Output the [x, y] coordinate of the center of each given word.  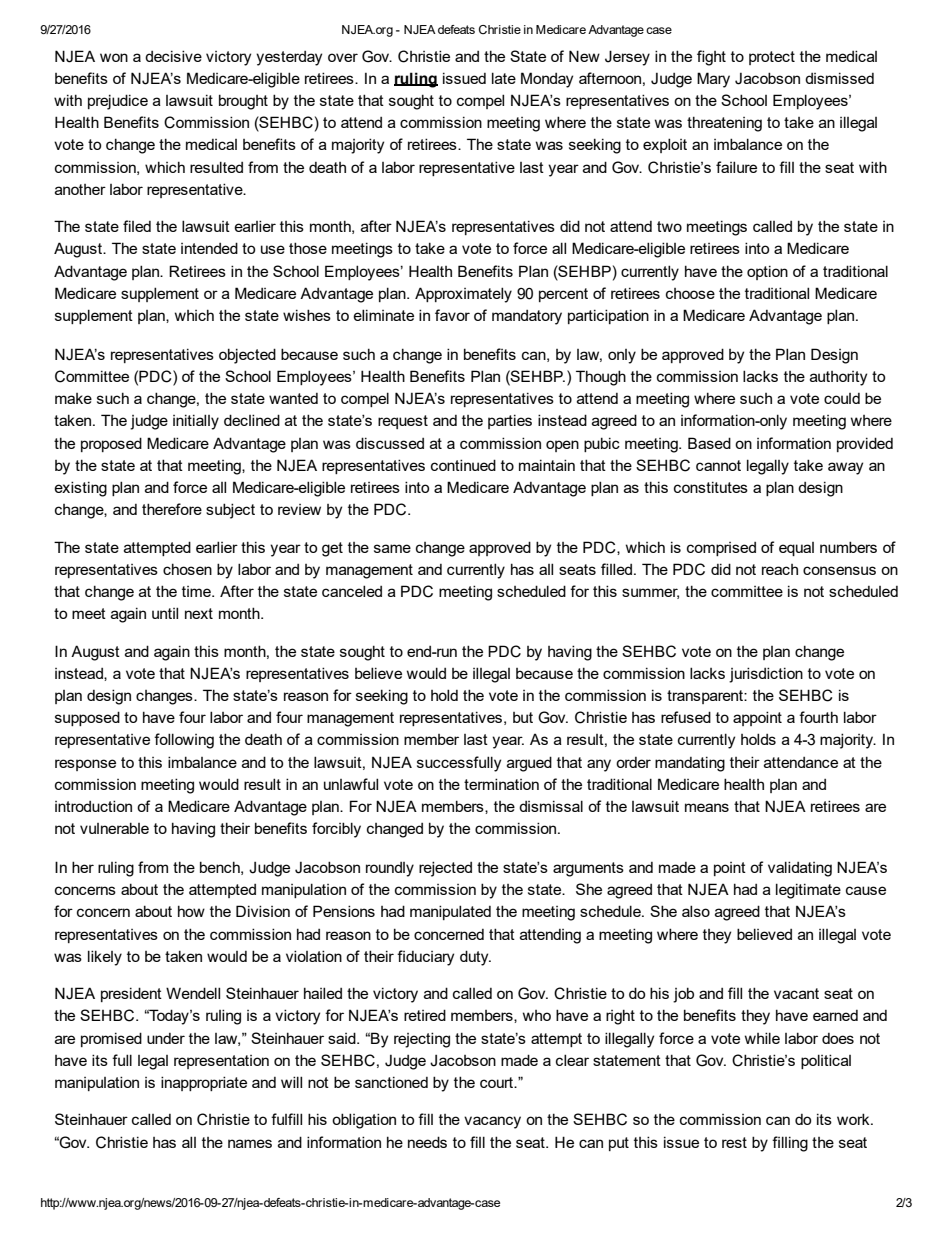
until [165, 613]
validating [800, 869]
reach [780, 569]
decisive [173, 56]
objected [247, 356]
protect [772, 58]
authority [838, 378]
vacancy [492, 1122]
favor [452, 315]
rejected [445, 869]
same [392, 548]
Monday [547, 80]
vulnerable [114, 828]
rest [734, 1142]
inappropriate [204, 1083]
